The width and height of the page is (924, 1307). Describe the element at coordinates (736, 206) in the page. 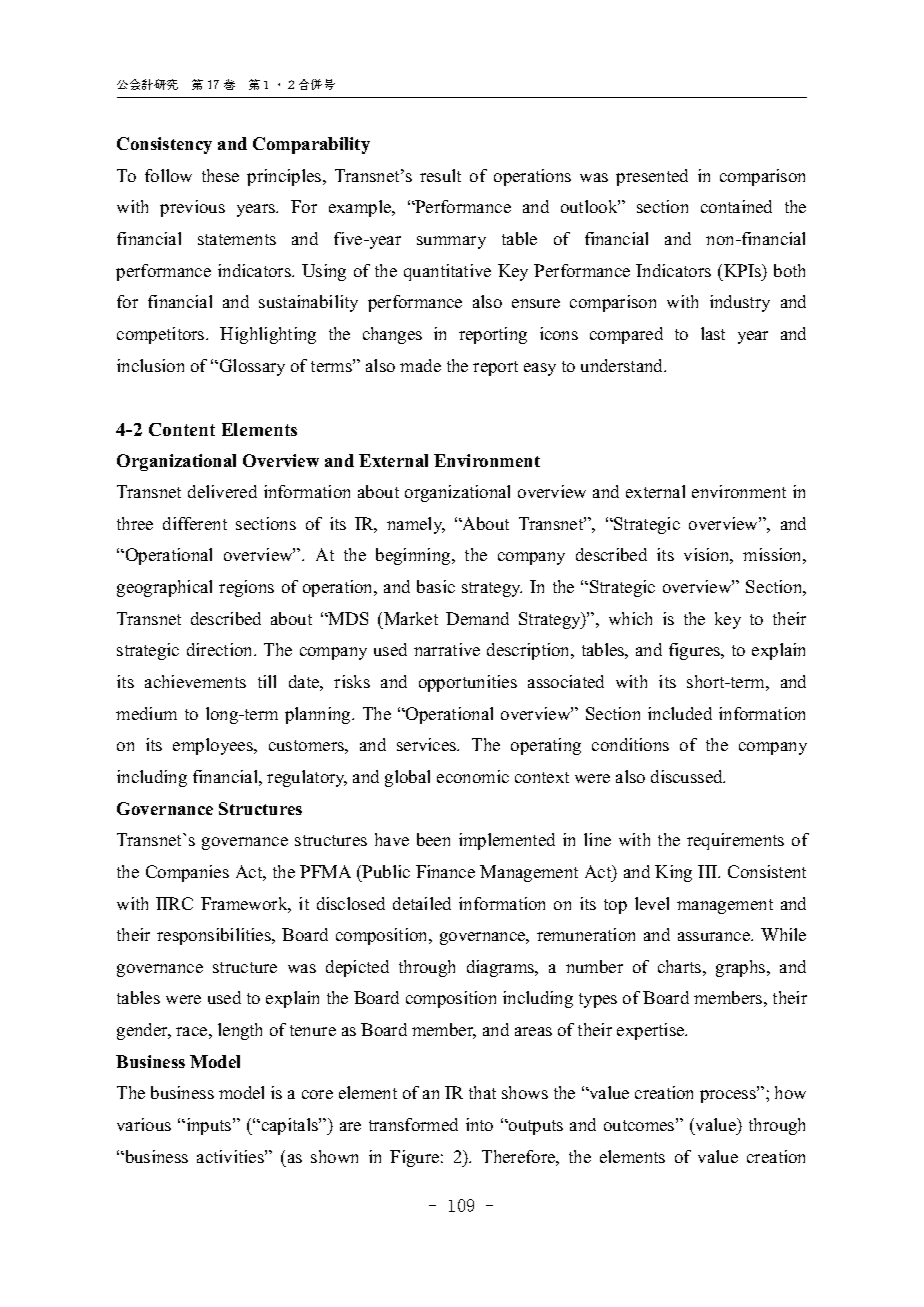

I see `contained` at that location.
